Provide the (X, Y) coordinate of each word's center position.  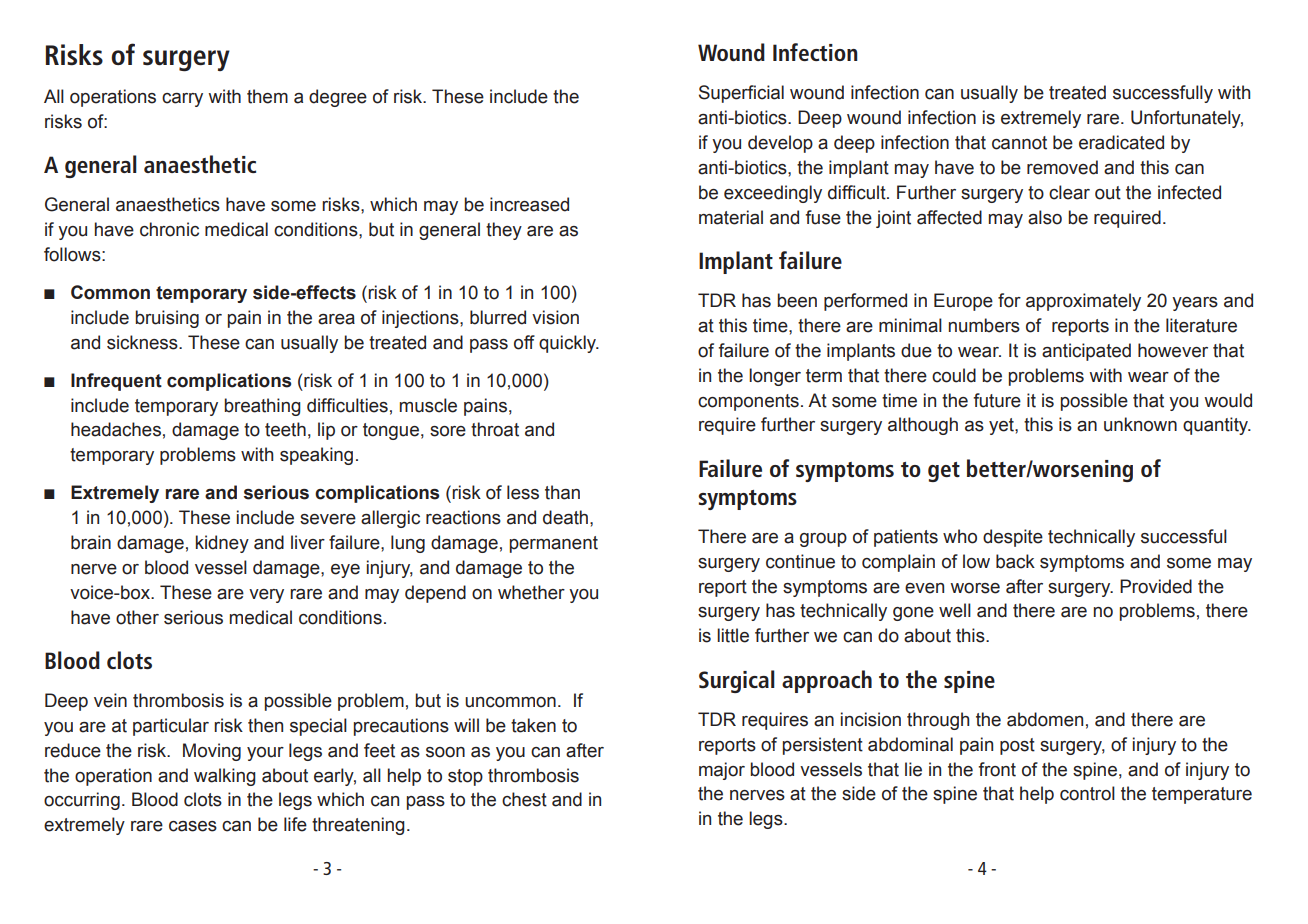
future (997, 400)
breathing (262, 407)
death (565, 517)
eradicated (1121, 142)
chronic (169, 229)
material (731, 217)
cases (193, 826)
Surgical (737, 681)
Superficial (741, 94)
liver (308, 542)
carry (182, 100)
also (1045, 217)
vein (110, 700)
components (748, 402)
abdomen (1045, 719)
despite (1013, 538)
